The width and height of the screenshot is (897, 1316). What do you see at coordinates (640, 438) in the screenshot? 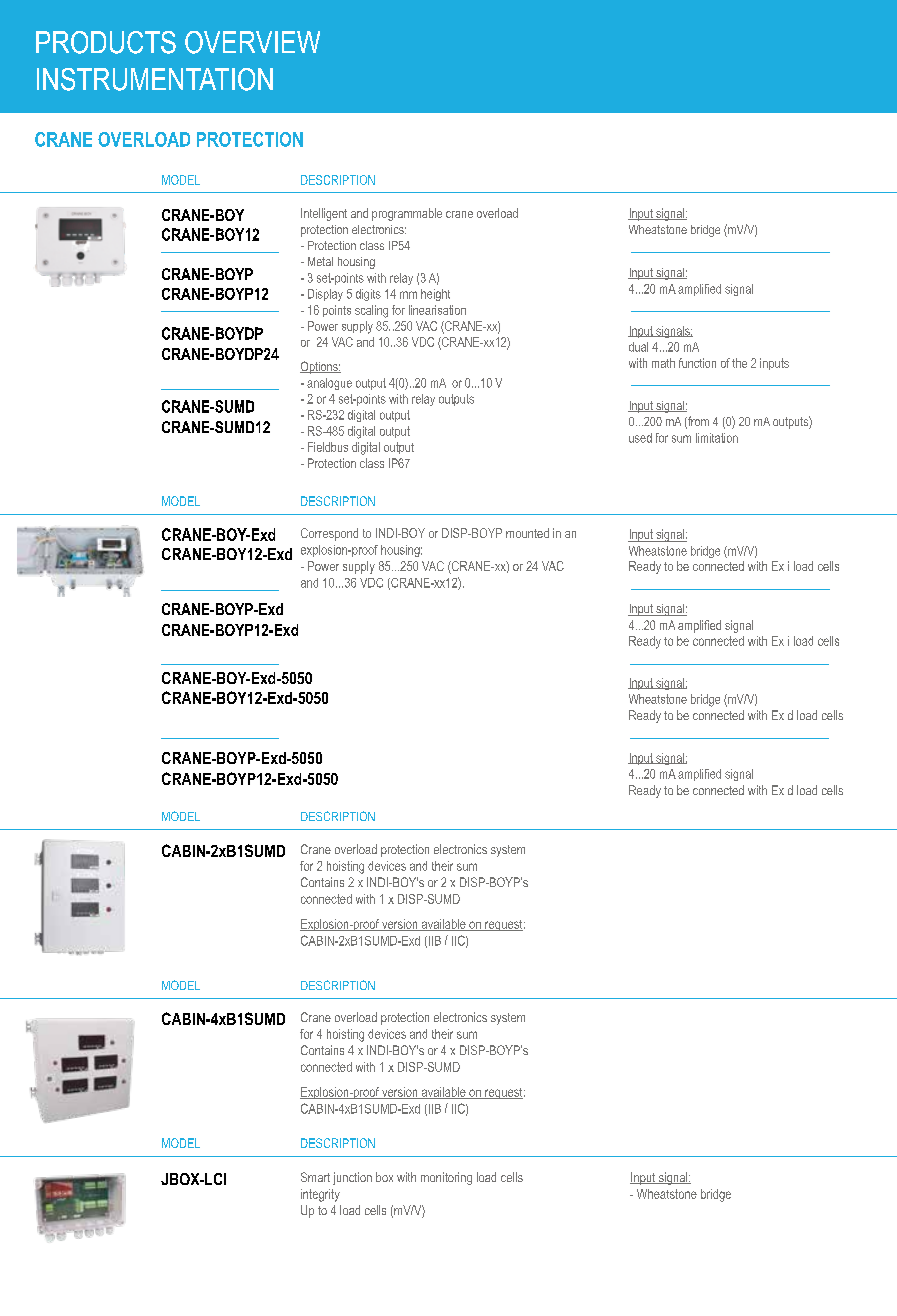
I see `used` at bounding box center [640, 438].
